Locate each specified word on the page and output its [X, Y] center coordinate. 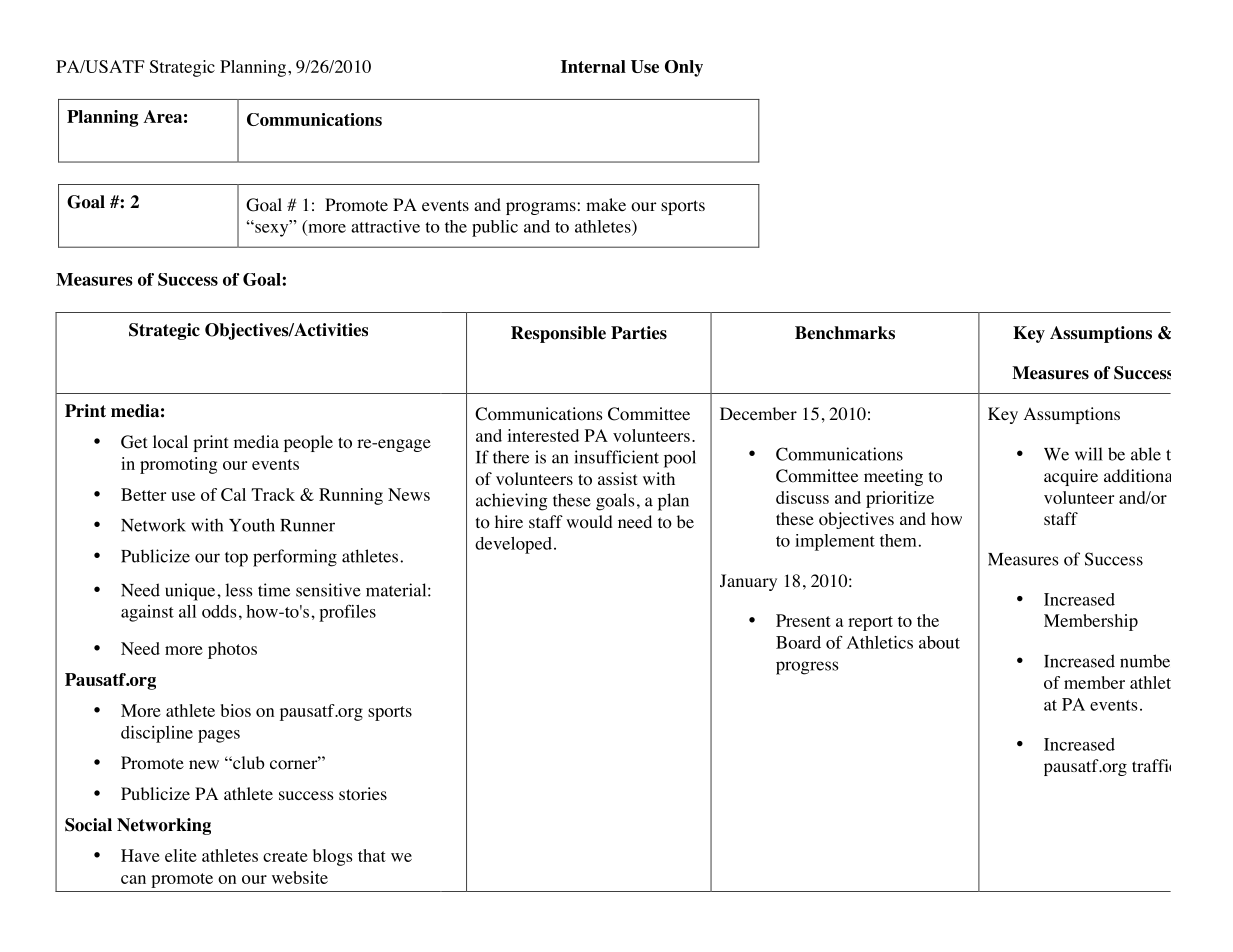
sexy [272, 230]
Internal [593, 66]
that [372, 855]
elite [181, 855]
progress [807, 668]
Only [684, 68]
